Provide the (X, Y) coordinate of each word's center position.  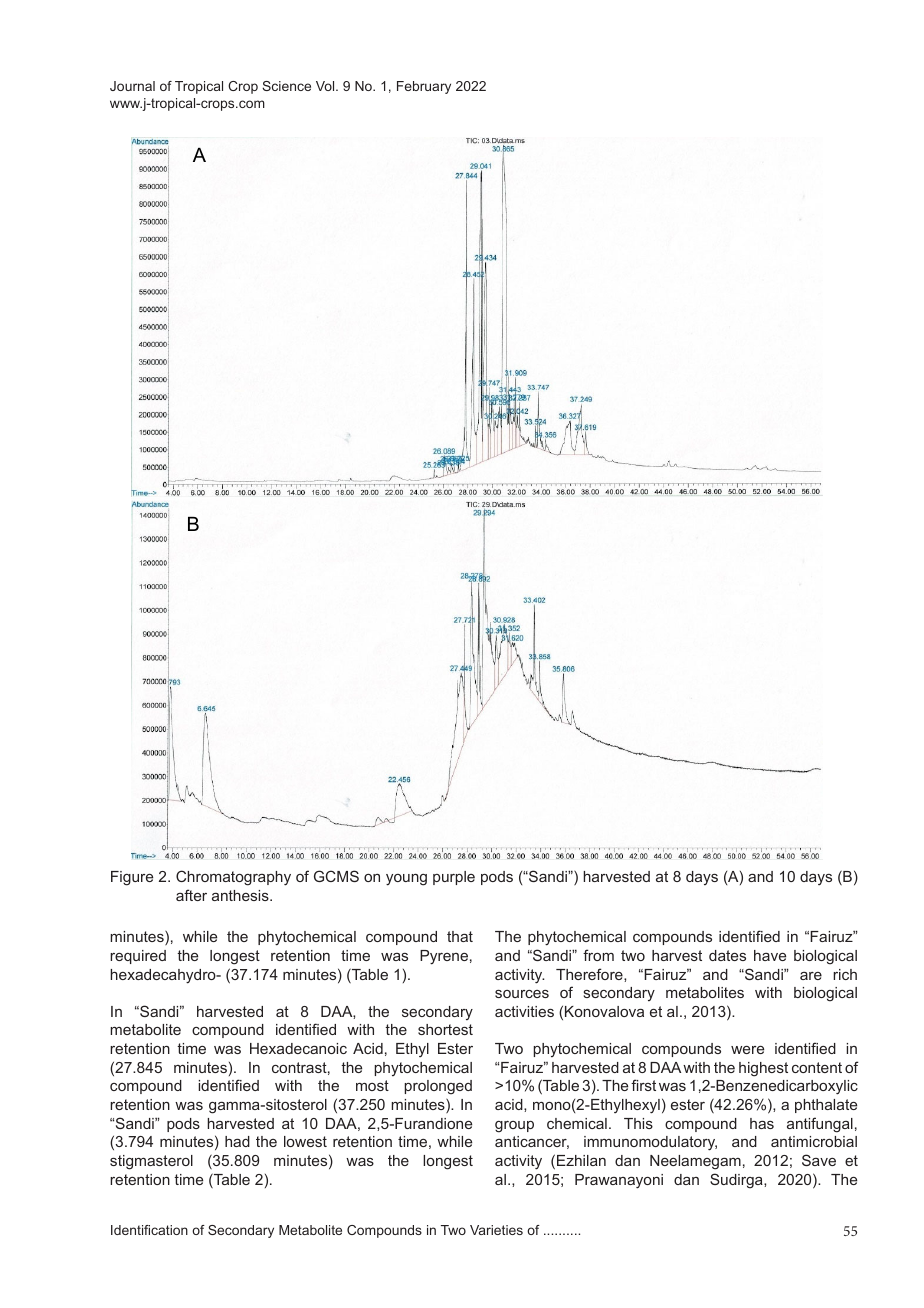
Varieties (496, 1230)
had (237, 1141)
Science (286, 86)
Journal (132, 86)
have (770, 955)
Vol (326, 86)
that (460, 936)
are (811, 976)
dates (727, 955)
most (372, 1085)
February (424, 87)
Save (819, 1160)
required (138, 957)
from (598, 955)
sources (522, 994)
